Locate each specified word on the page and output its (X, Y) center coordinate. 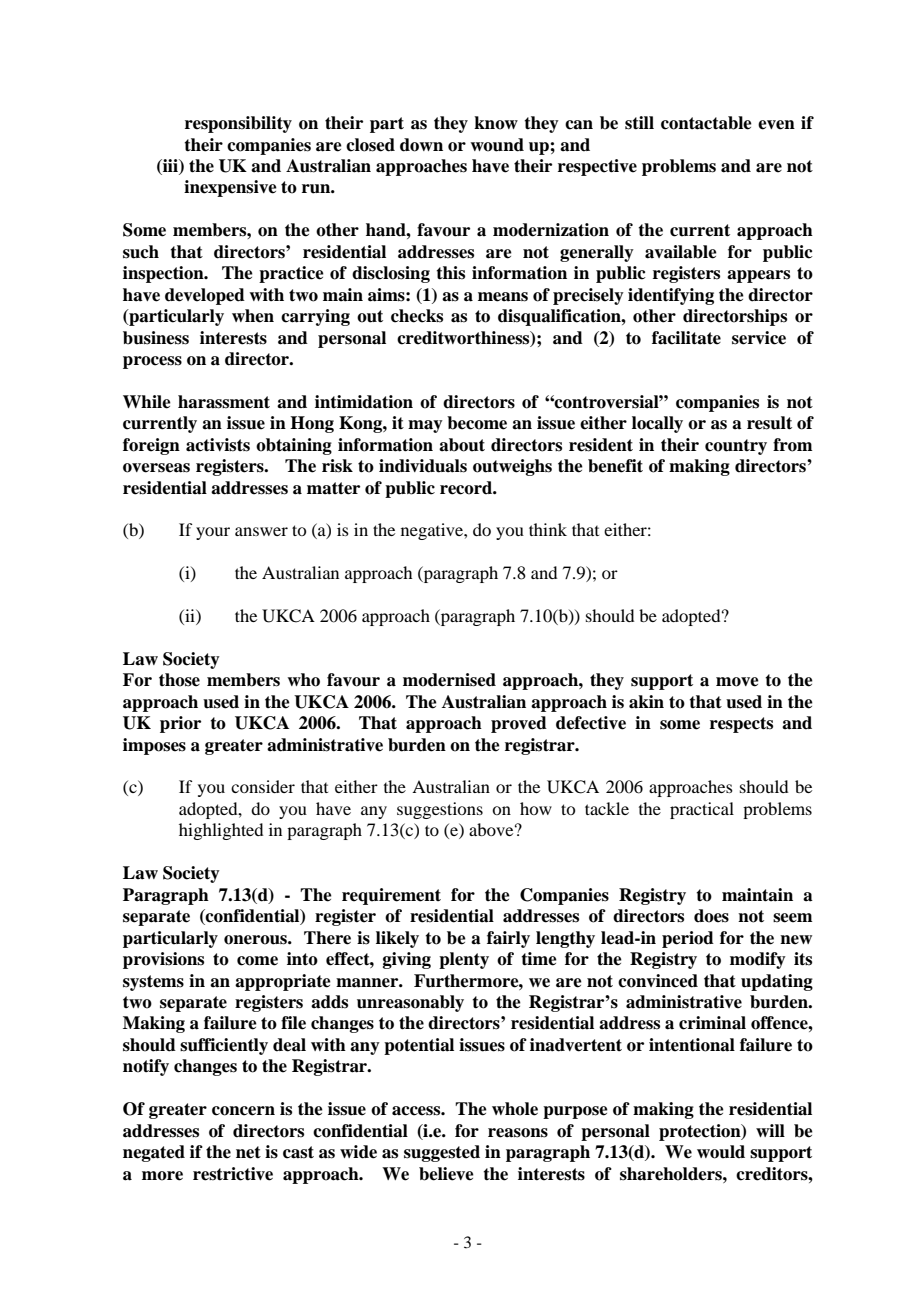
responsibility (238, 124)
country (736, 447)
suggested (442, 1153)
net (248, 1152)
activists (218, 445)
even (776, 125)
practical (702, 810)
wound (497, 145)
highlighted (221, 831)
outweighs (512, 467)
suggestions (440, 810)
